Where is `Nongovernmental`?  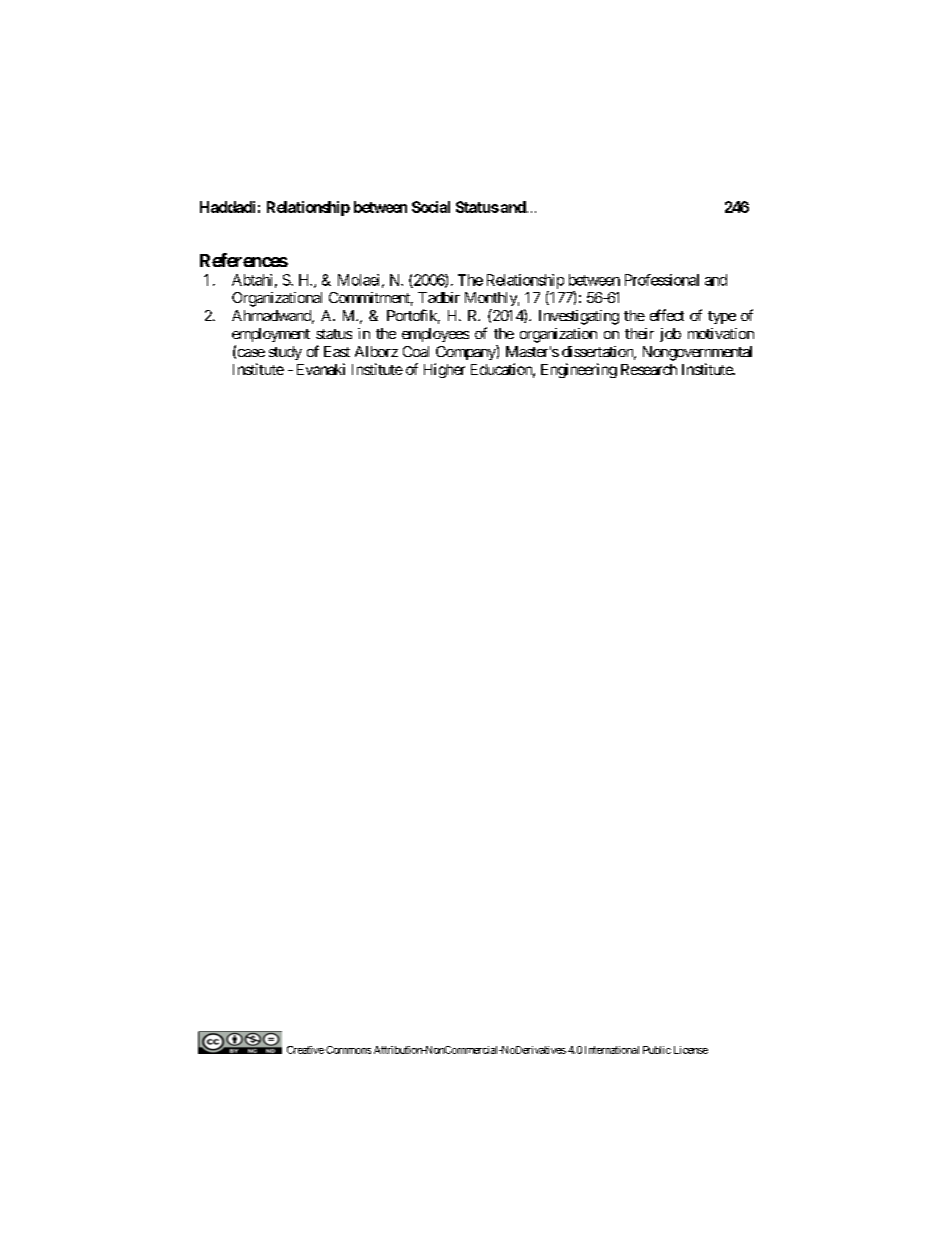 Nongovernmental is located at coordinates (697, 353).
